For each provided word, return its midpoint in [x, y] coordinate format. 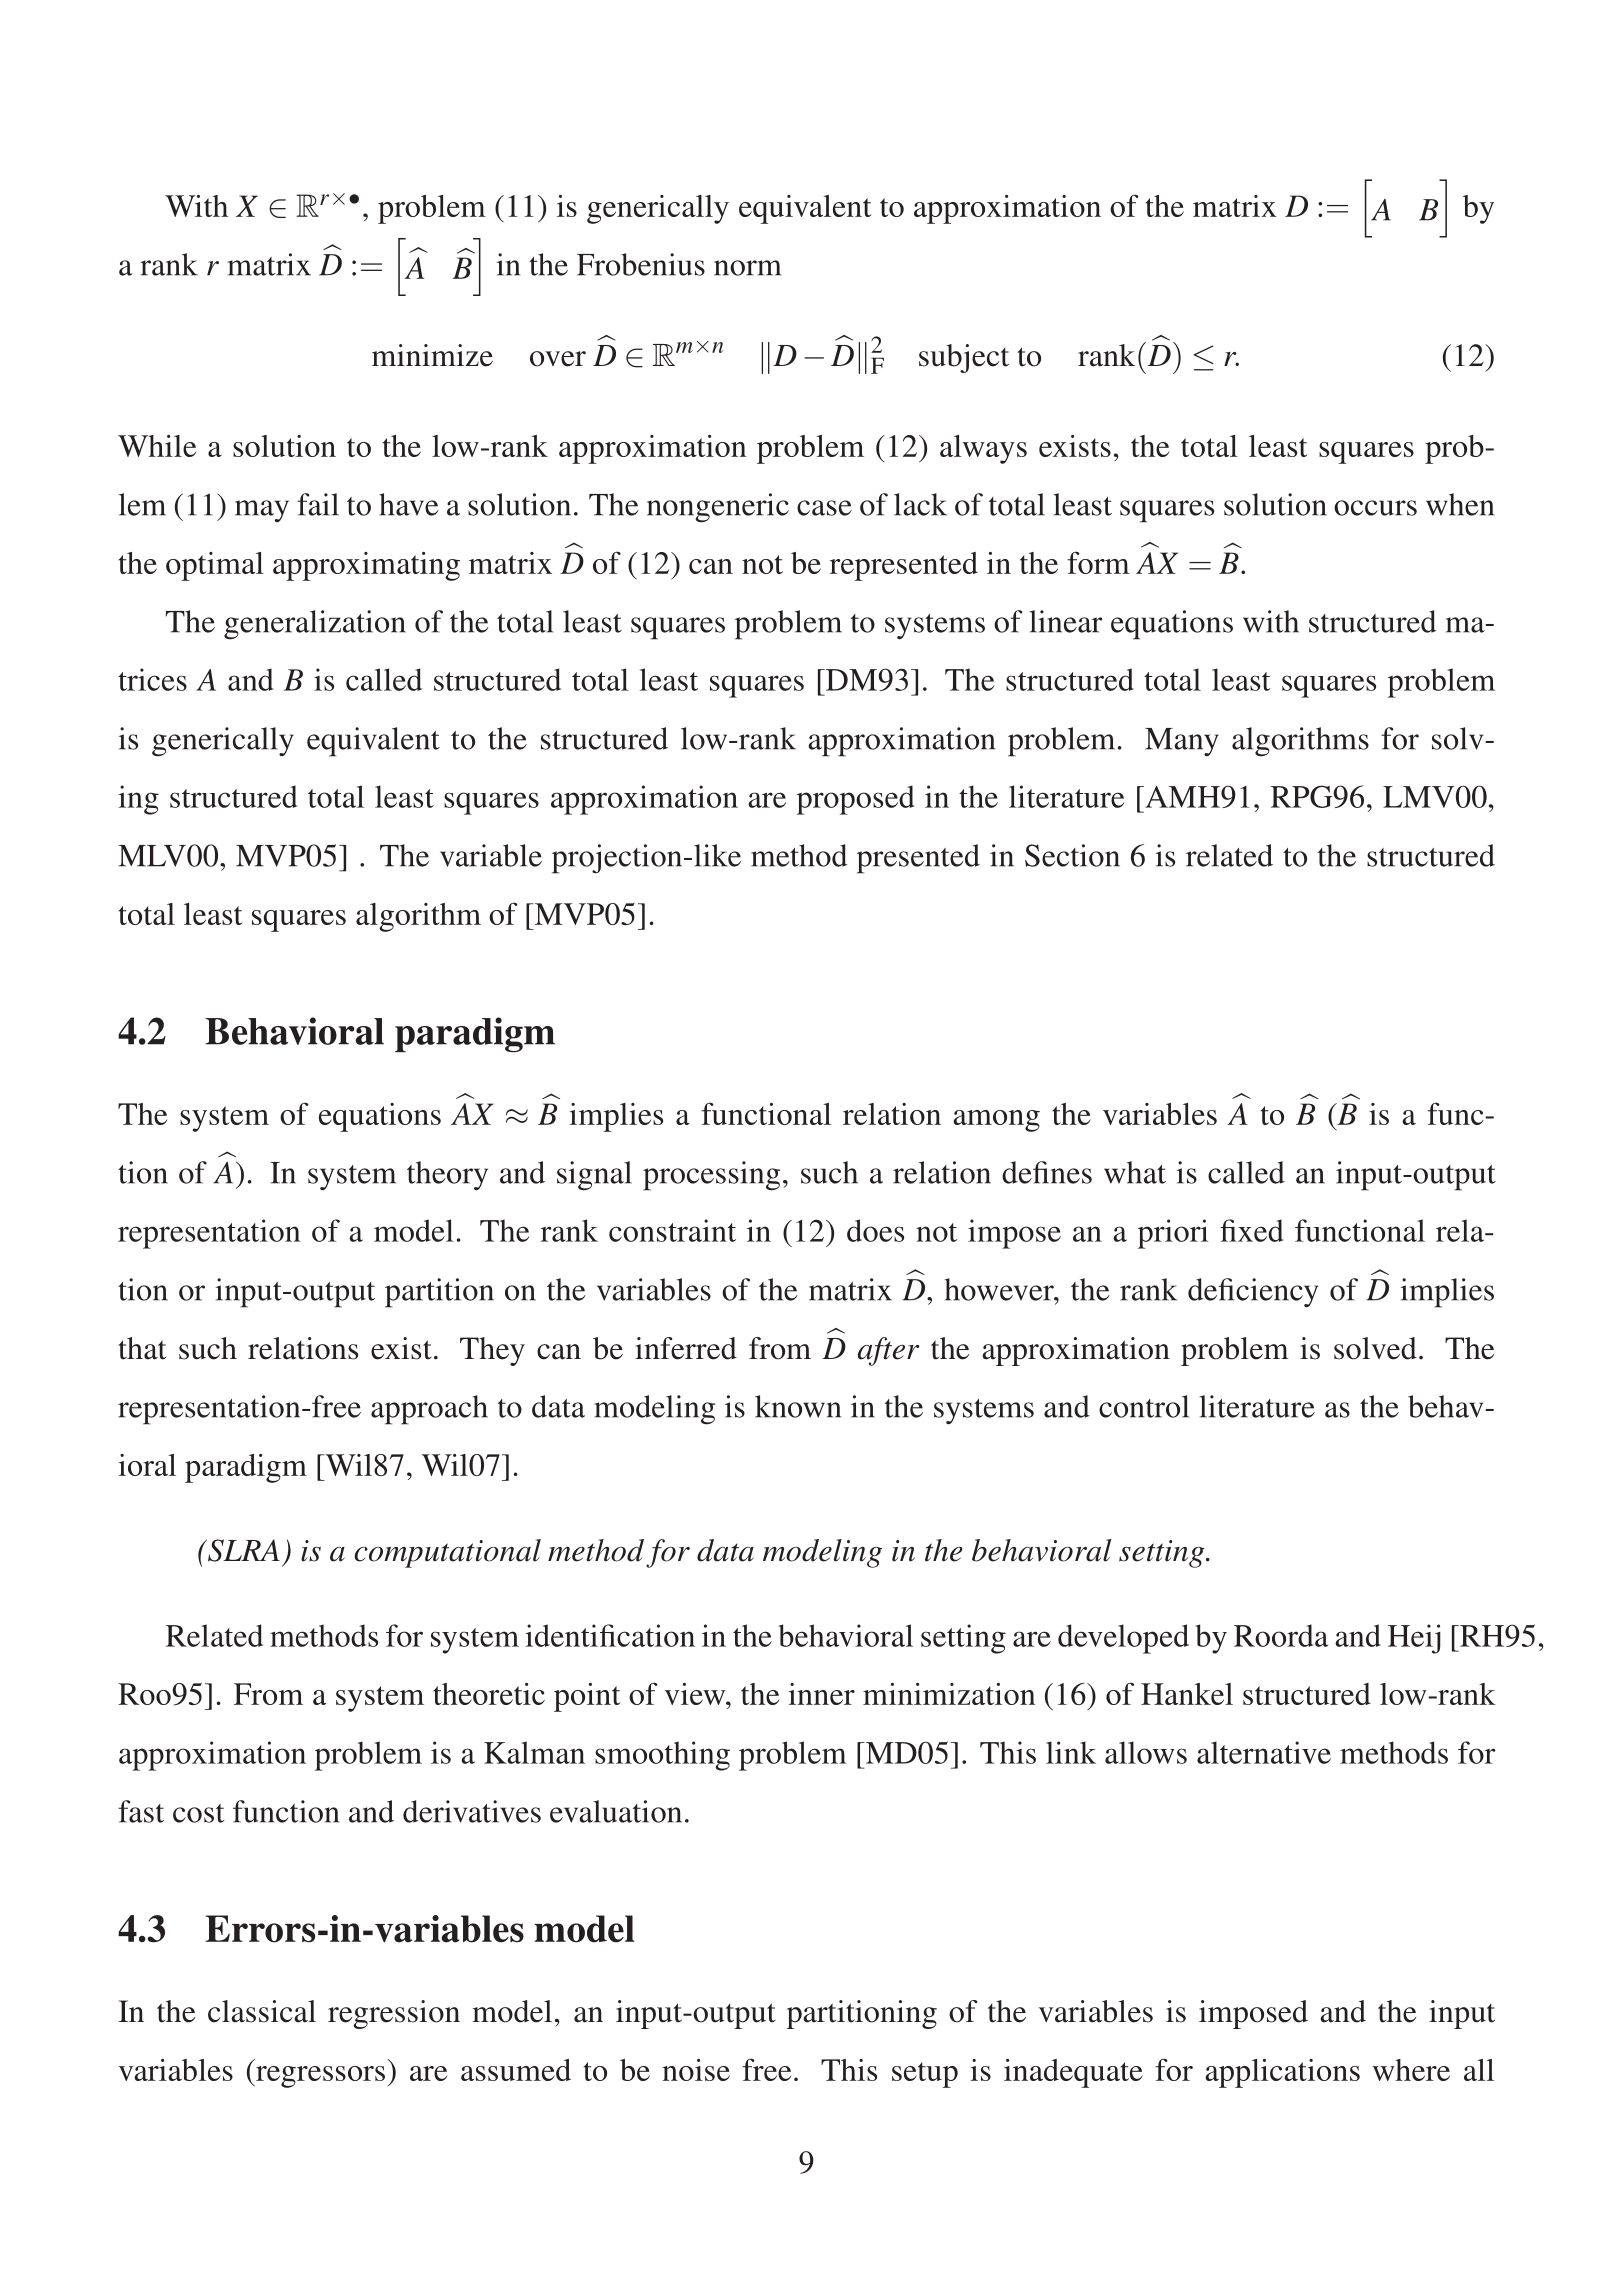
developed [1123, 1639]
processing [711, 1176]
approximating [366, 566]
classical [262, 2011]
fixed [1251, 1230]
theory [447, 1176]
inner [821, 1694]
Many [1182, 742]
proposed [855, 800]
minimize [432, 355]
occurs [1375, 508]
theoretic [489, 1694]
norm [747, 268]
